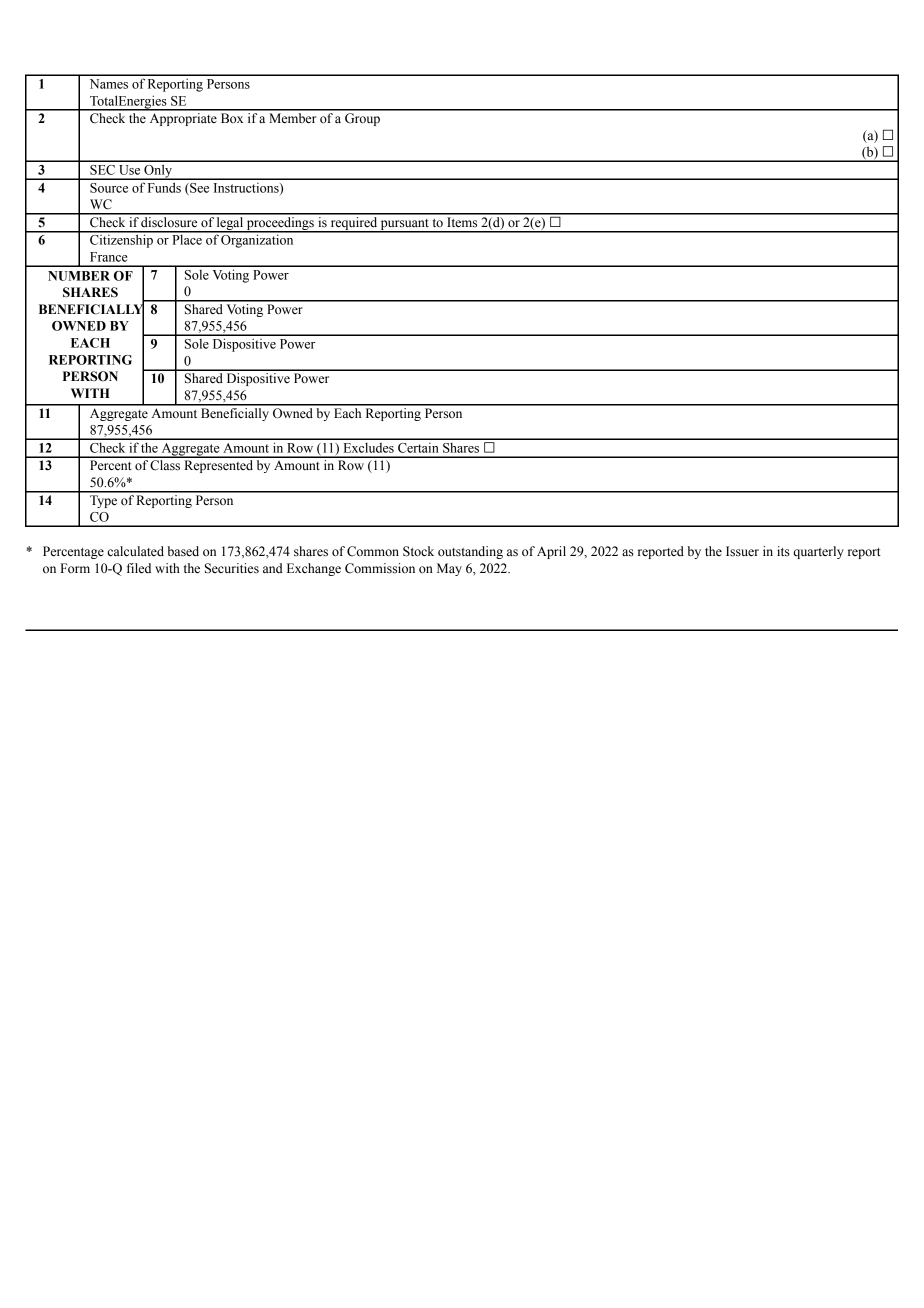 The width and height of the document is (924, 1308). I want to click on Organization, so click(258, 240).
